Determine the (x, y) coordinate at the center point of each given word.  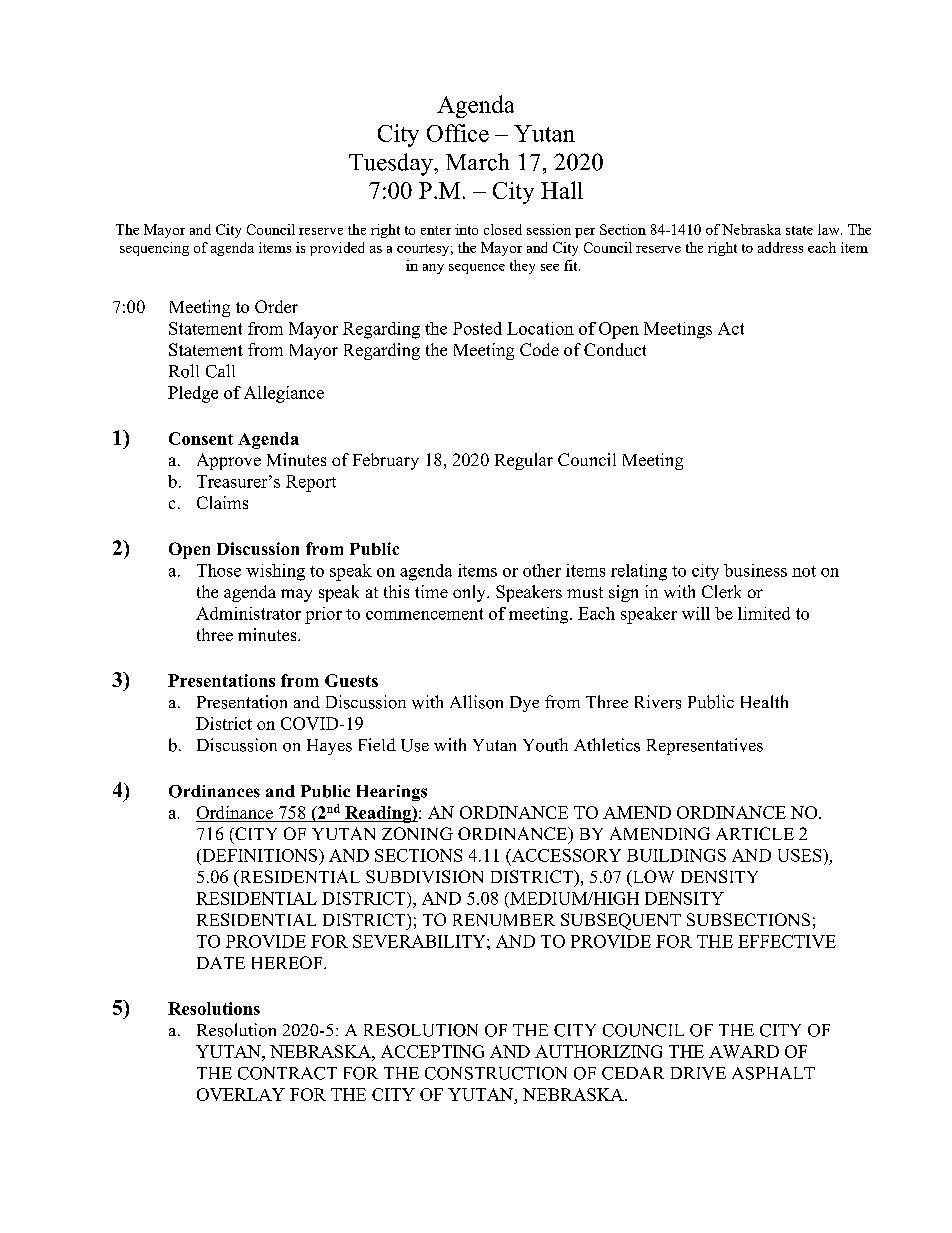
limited (764, 613)
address (780, 247)
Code (539, 349)
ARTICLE (755, 833)
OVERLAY (241, 1094)
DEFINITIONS (260, 855)
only (470, 593)
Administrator (248, 613)
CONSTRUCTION (496, 1073)
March (477, 162)
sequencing (154, 249)
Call (220, 371)
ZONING (417, 833)
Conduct (615, 349)
